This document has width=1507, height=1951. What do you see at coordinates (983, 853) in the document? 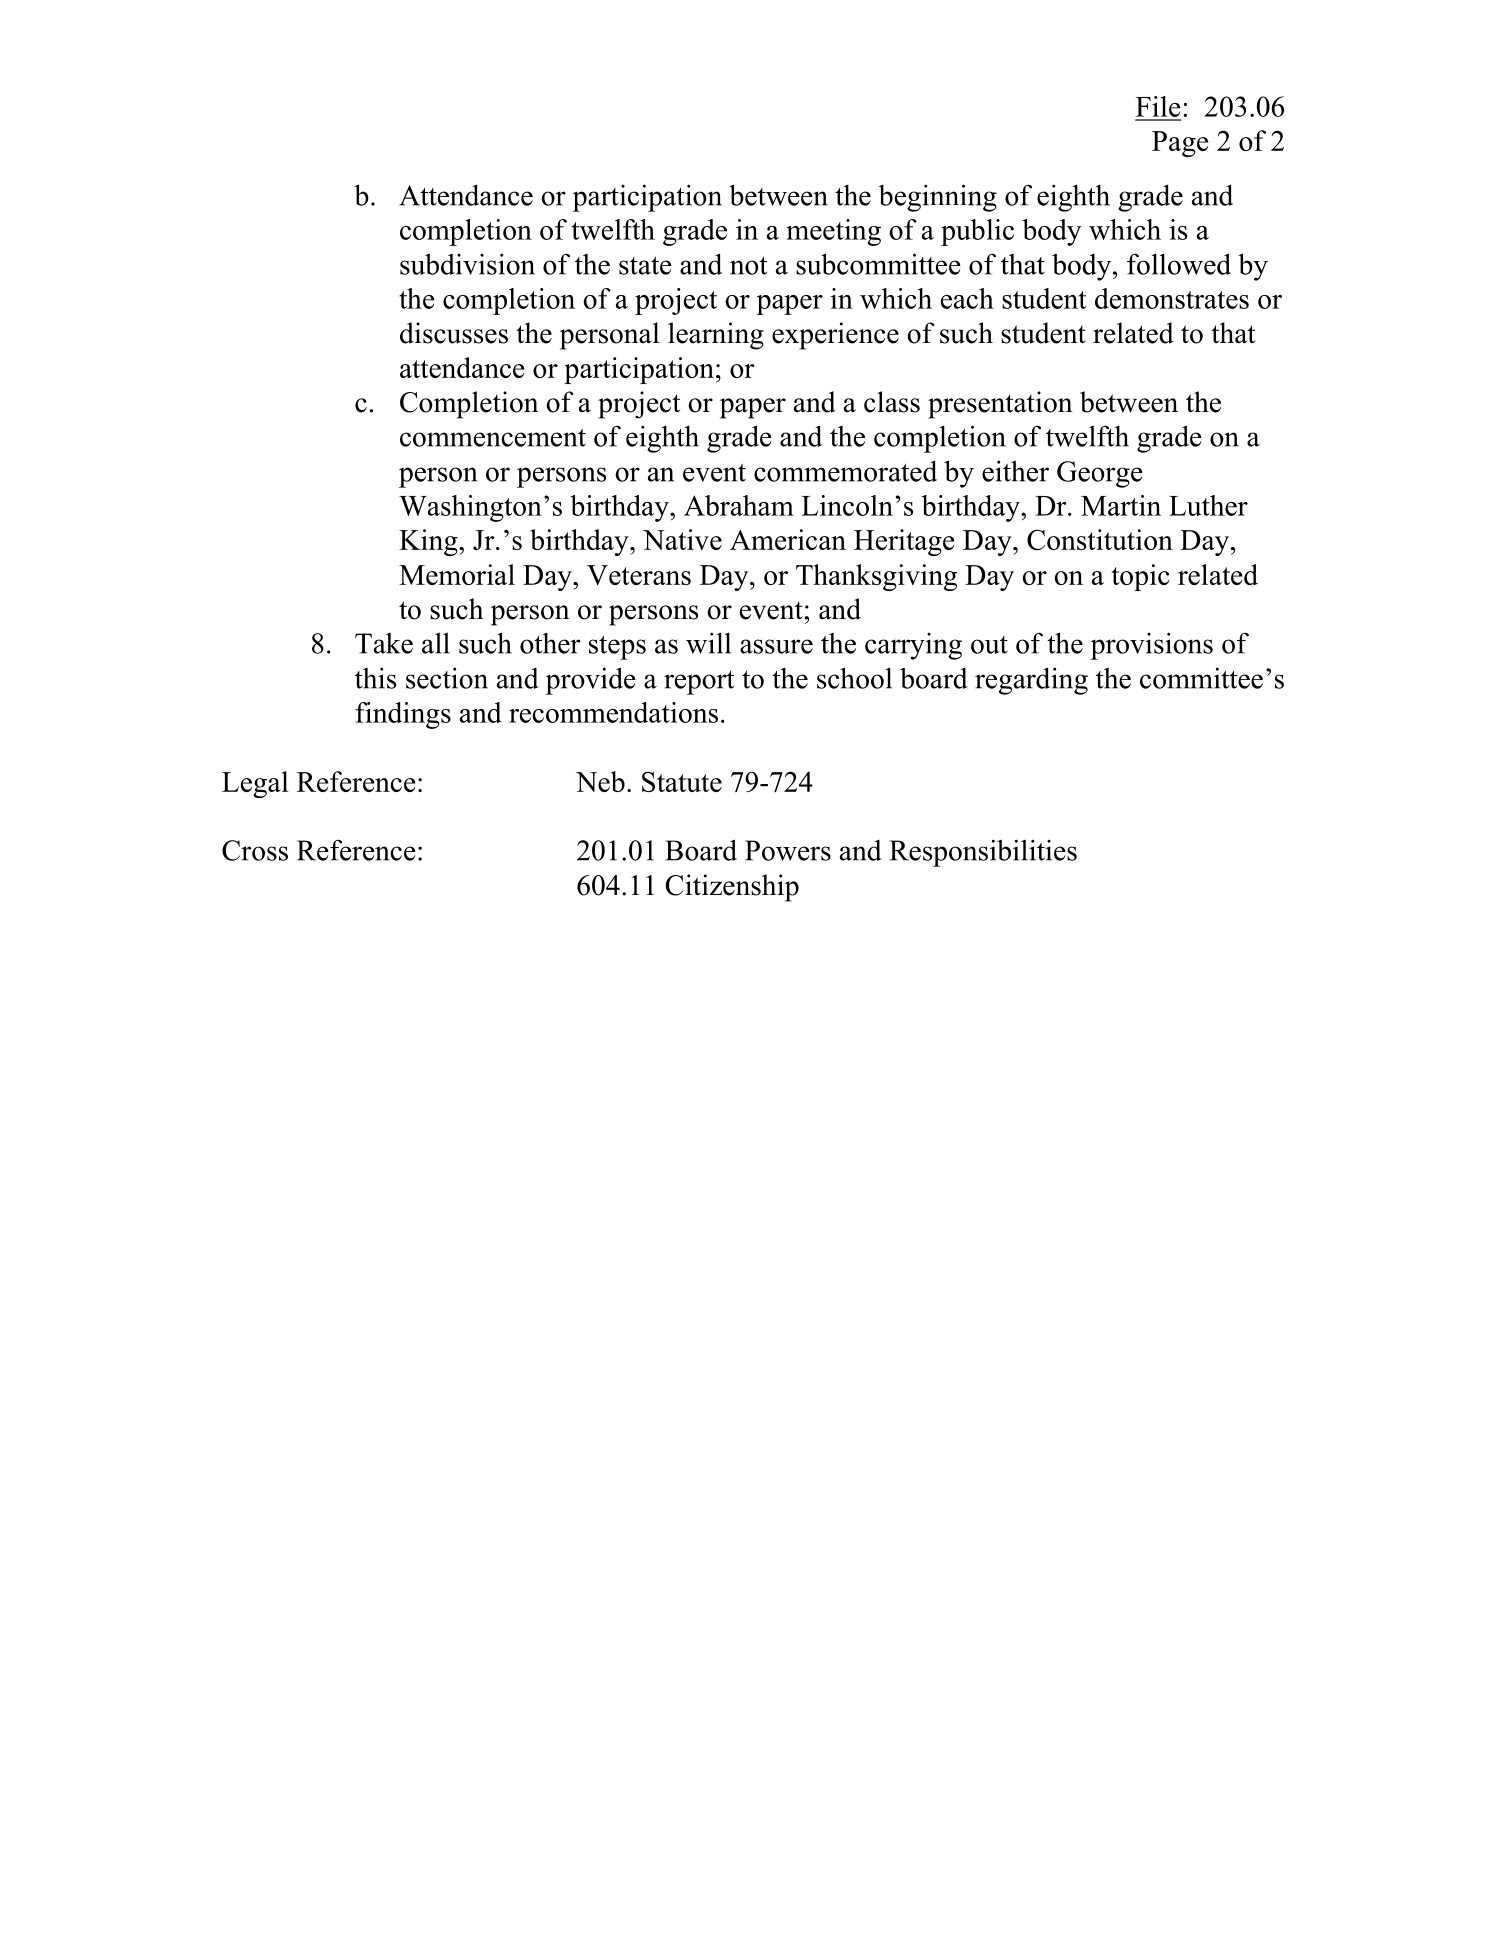
I see `Responsibilities` at bounding box center [983, 853].
